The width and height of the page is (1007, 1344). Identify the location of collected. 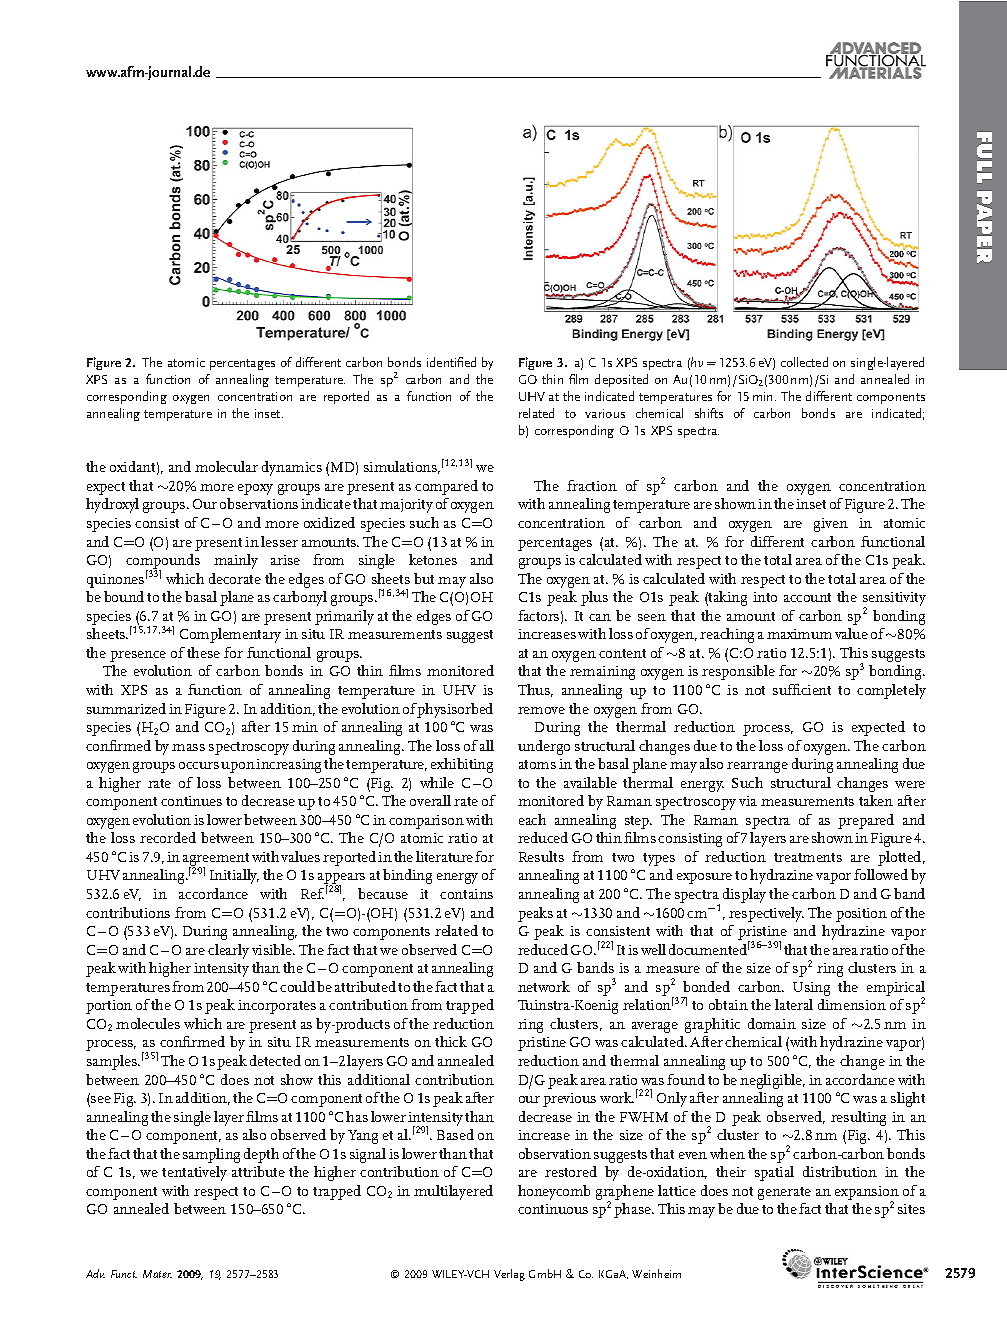
(804, 362).
